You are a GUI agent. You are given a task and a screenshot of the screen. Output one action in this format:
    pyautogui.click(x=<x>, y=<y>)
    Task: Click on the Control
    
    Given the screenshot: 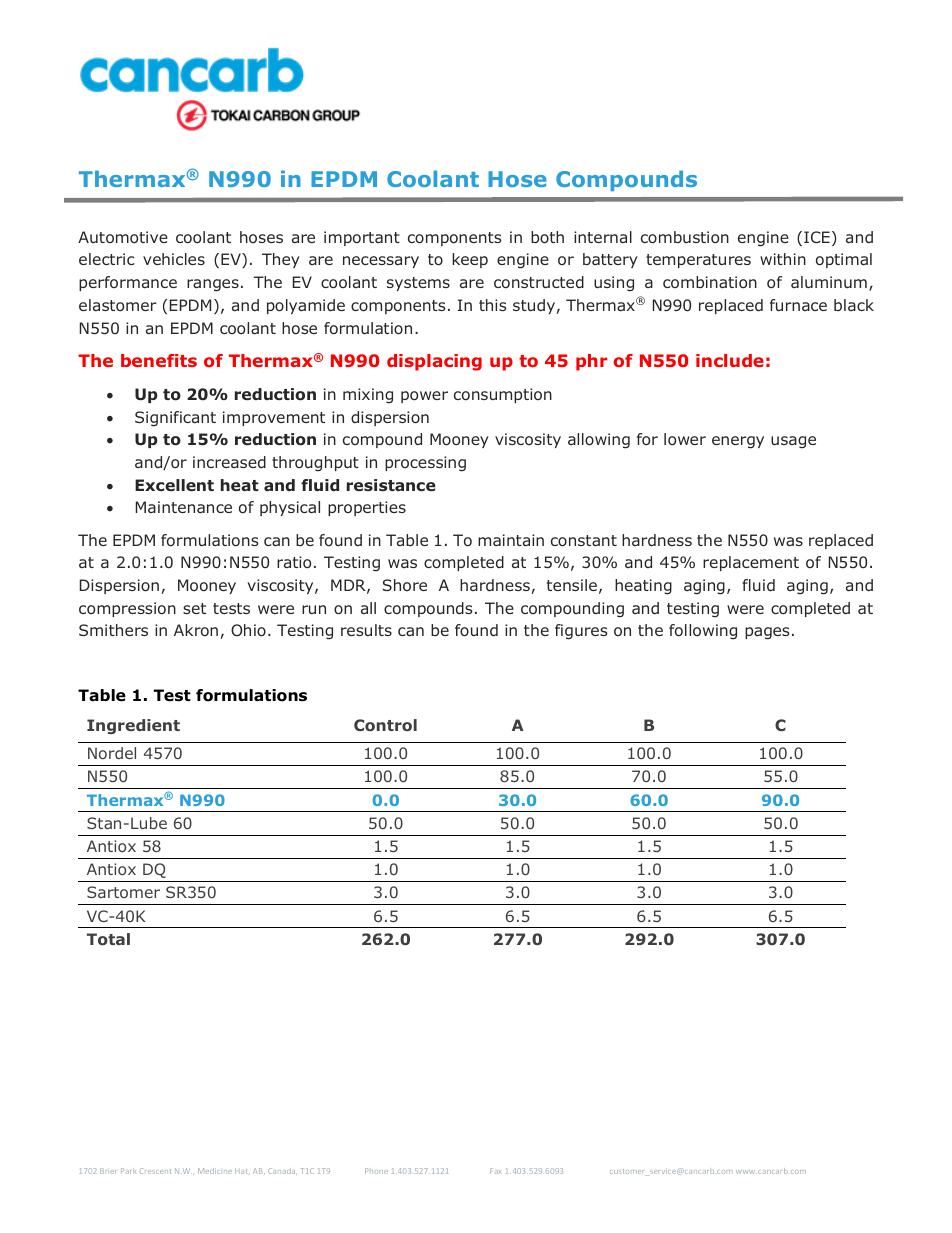 What is the action you would take?
    pyautogui.click(x=385, y=725)
